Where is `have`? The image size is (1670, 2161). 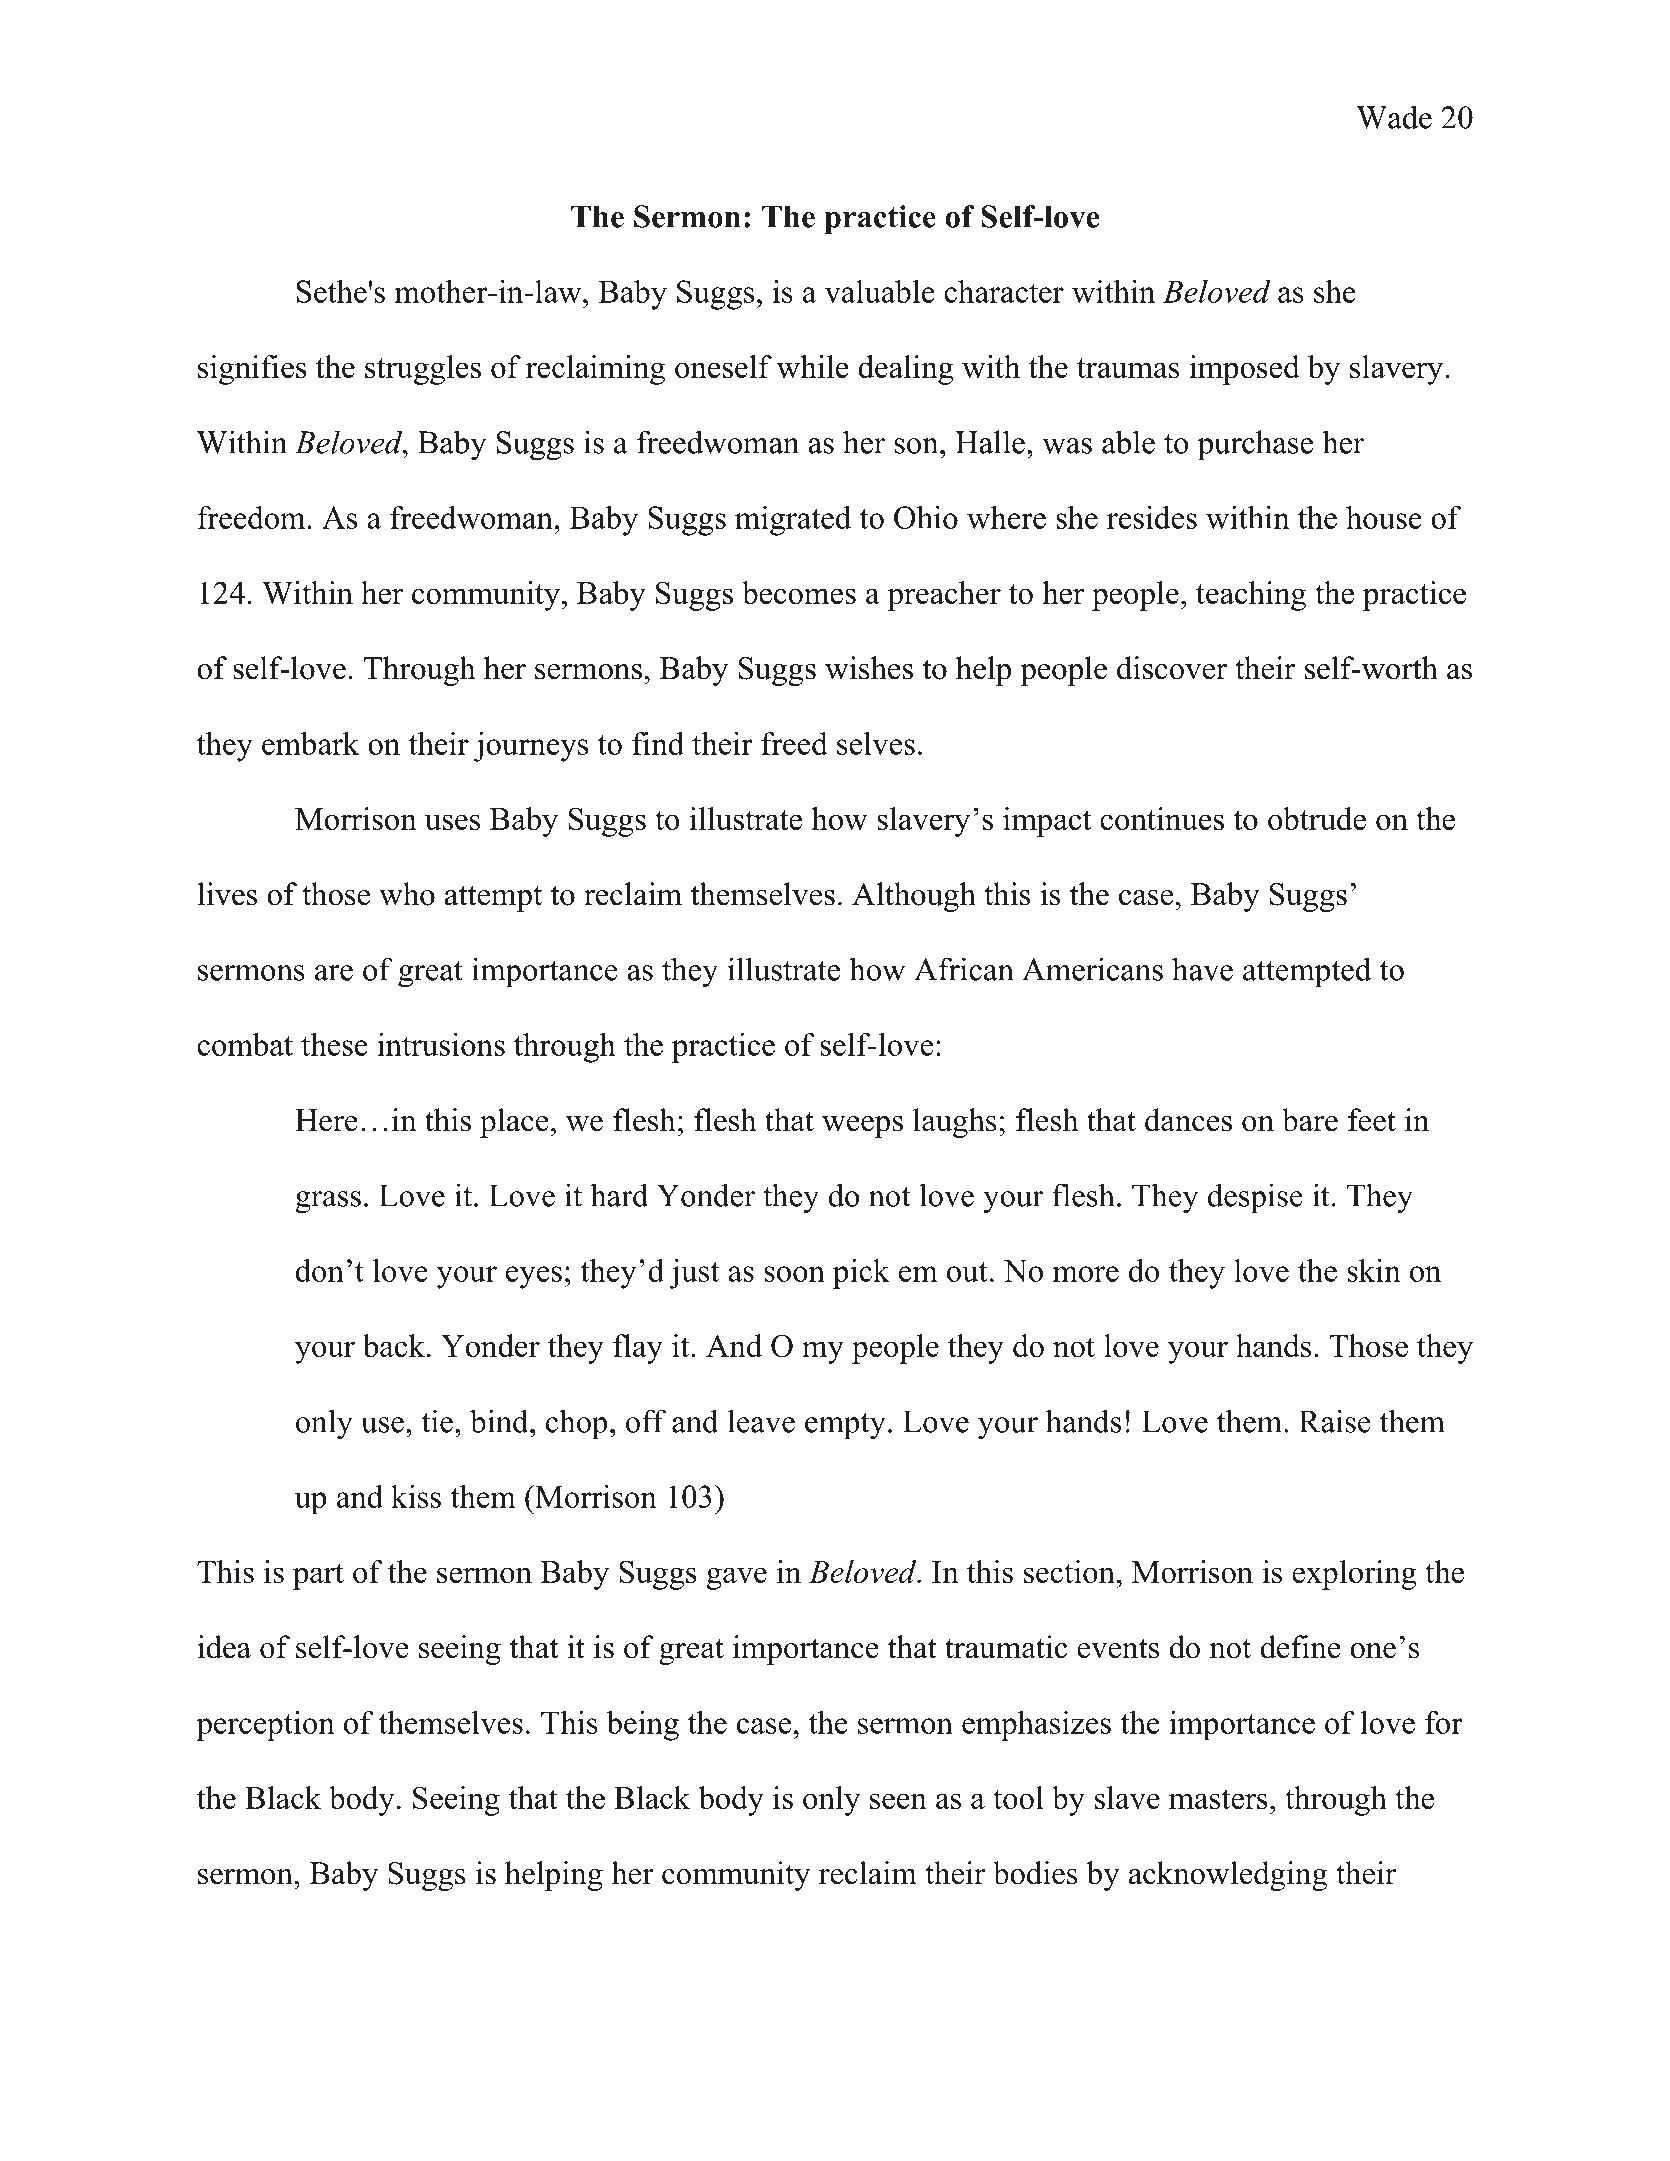 have is located at coordinates (1202, 969).
